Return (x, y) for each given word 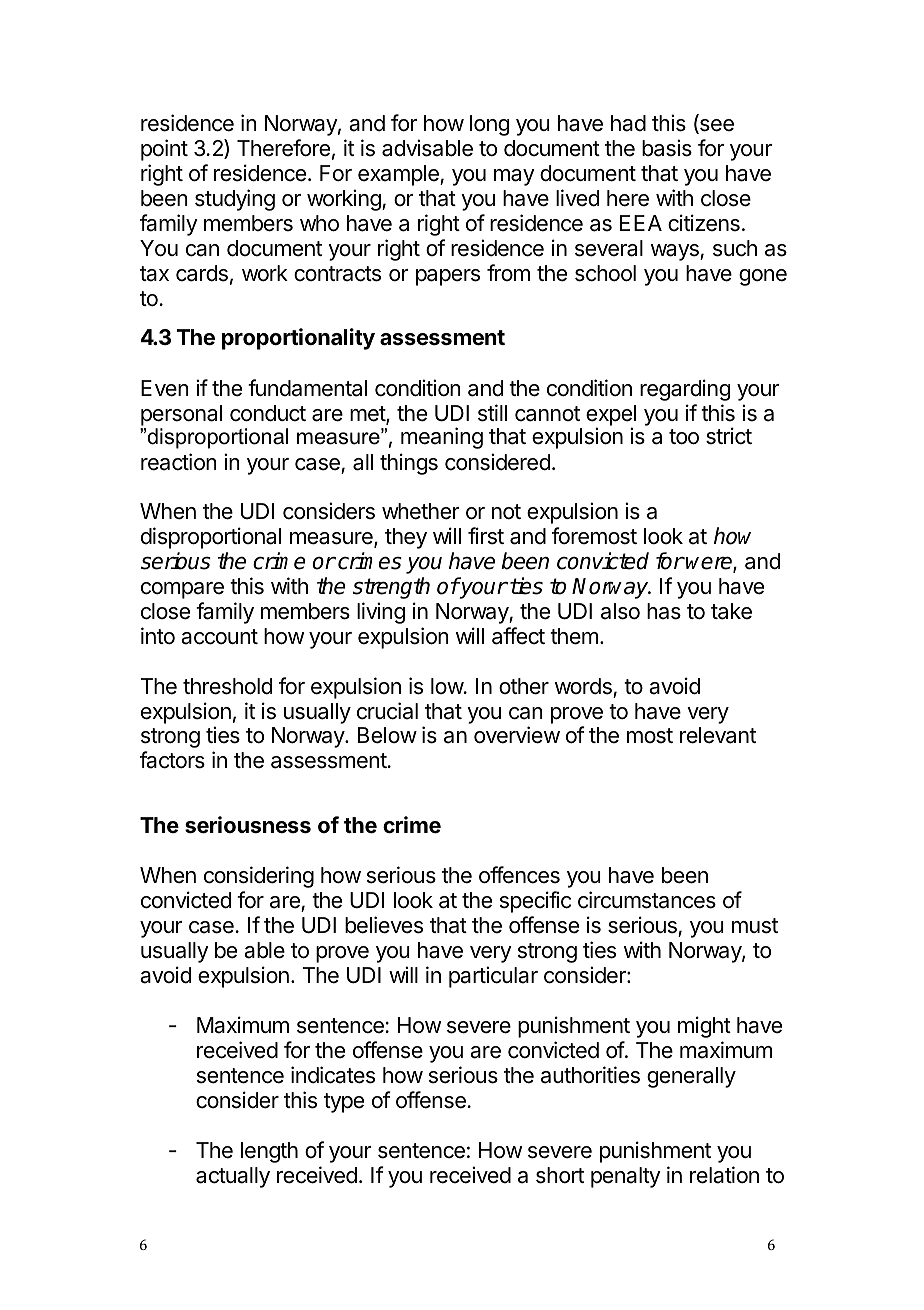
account (219, 637)
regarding (685, 390)
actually (233, 1177)
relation (724, 1175)
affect (518, 636)
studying (235, 200)
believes (384, 925)
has (664, 611)
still (492, 413)
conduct (268, 413)
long (489, 125)
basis (667, 148)
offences (519, 875)
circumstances (647, 900)
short (560, 1175)
